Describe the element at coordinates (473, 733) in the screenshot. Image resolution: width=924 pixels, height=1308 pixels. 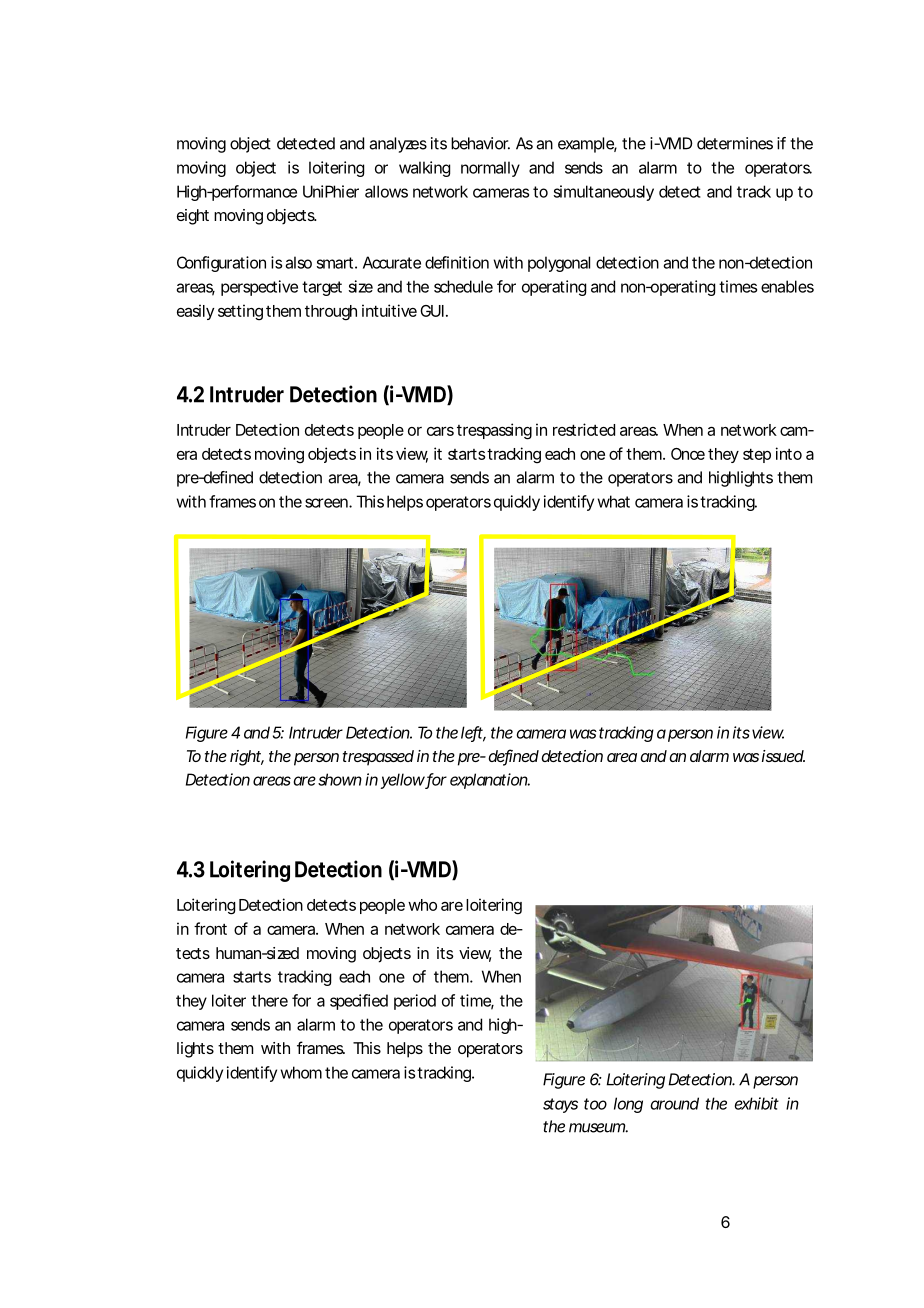
I see `left` at that location.
